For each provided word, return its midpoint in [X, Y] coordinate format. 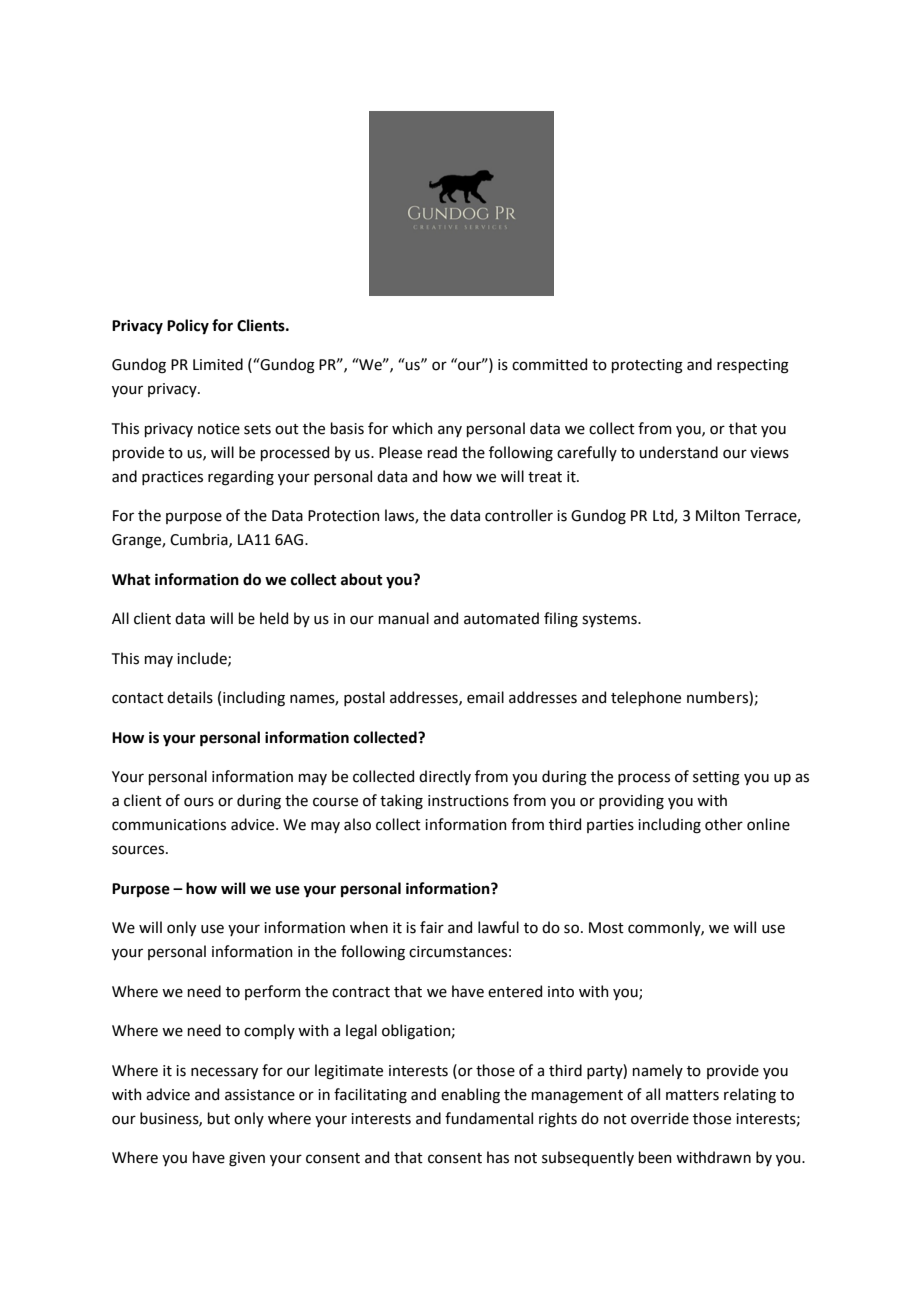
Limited [218, 364]
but [219, 1118]
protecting [647, 366]
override [660, 1118]
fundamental [489, 1118]
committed [549, 364]
